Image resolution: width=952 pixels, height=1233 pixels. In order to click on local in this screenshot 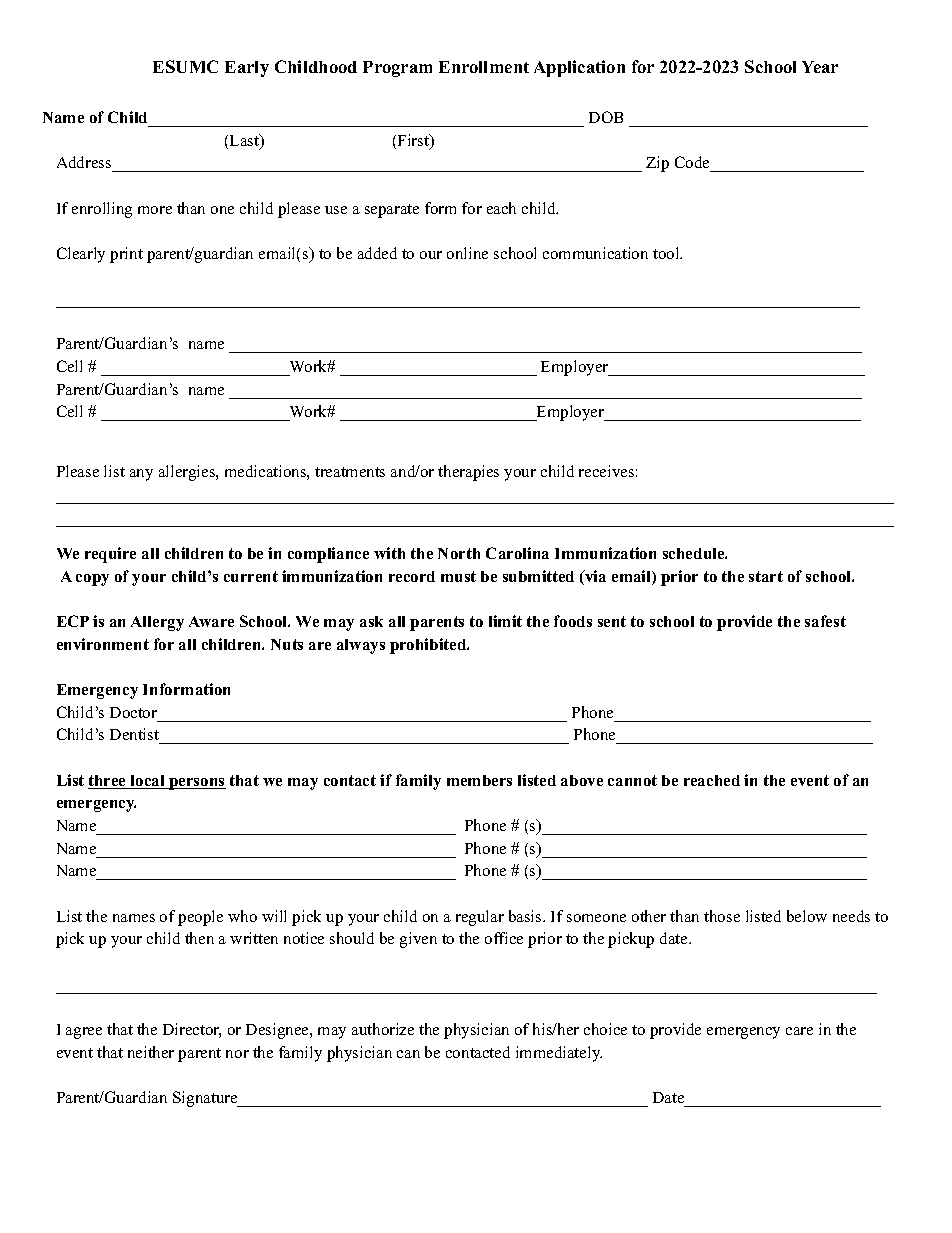, I will do `click(148, 782)`.
